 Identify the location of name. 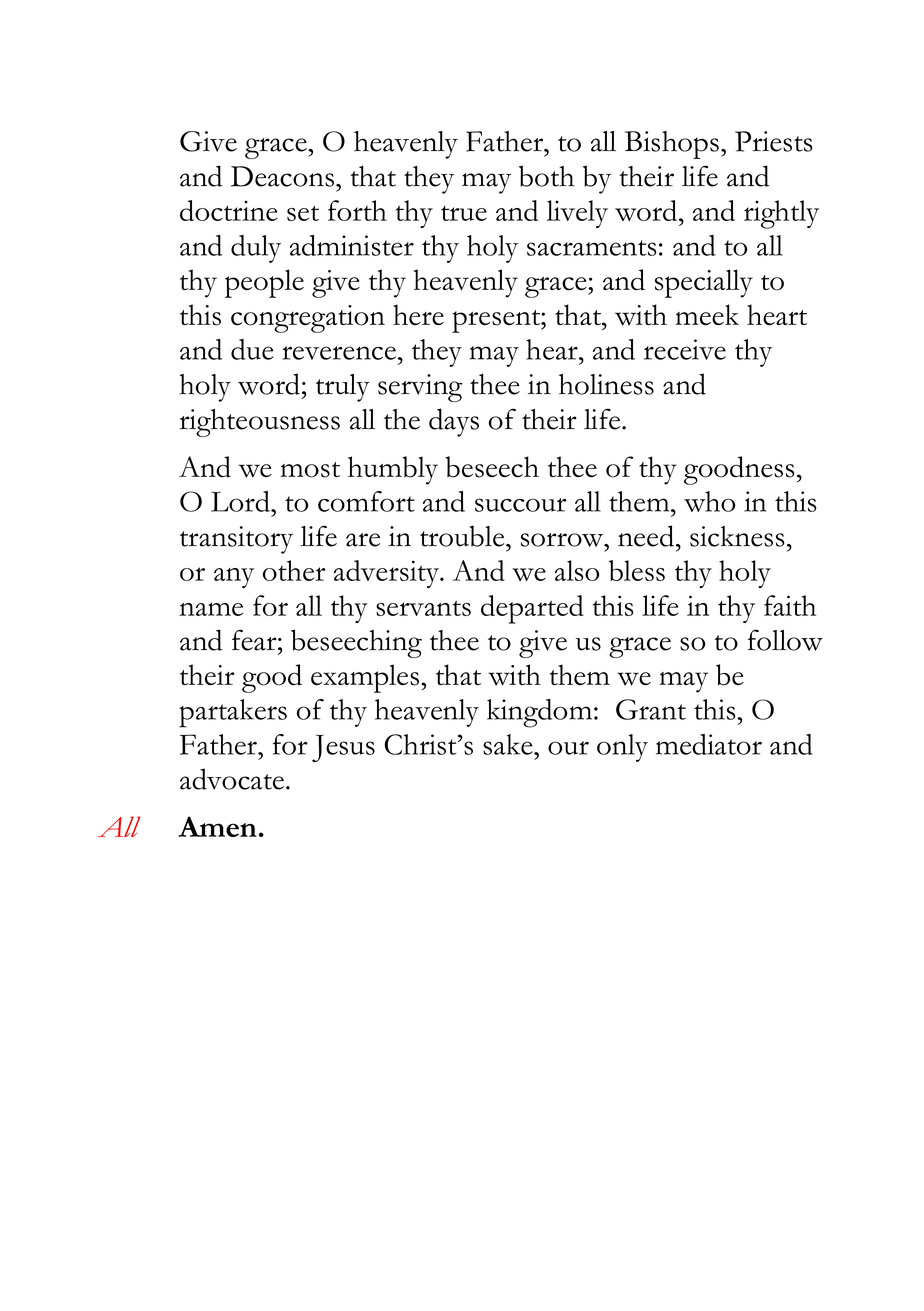
(211, 609).
